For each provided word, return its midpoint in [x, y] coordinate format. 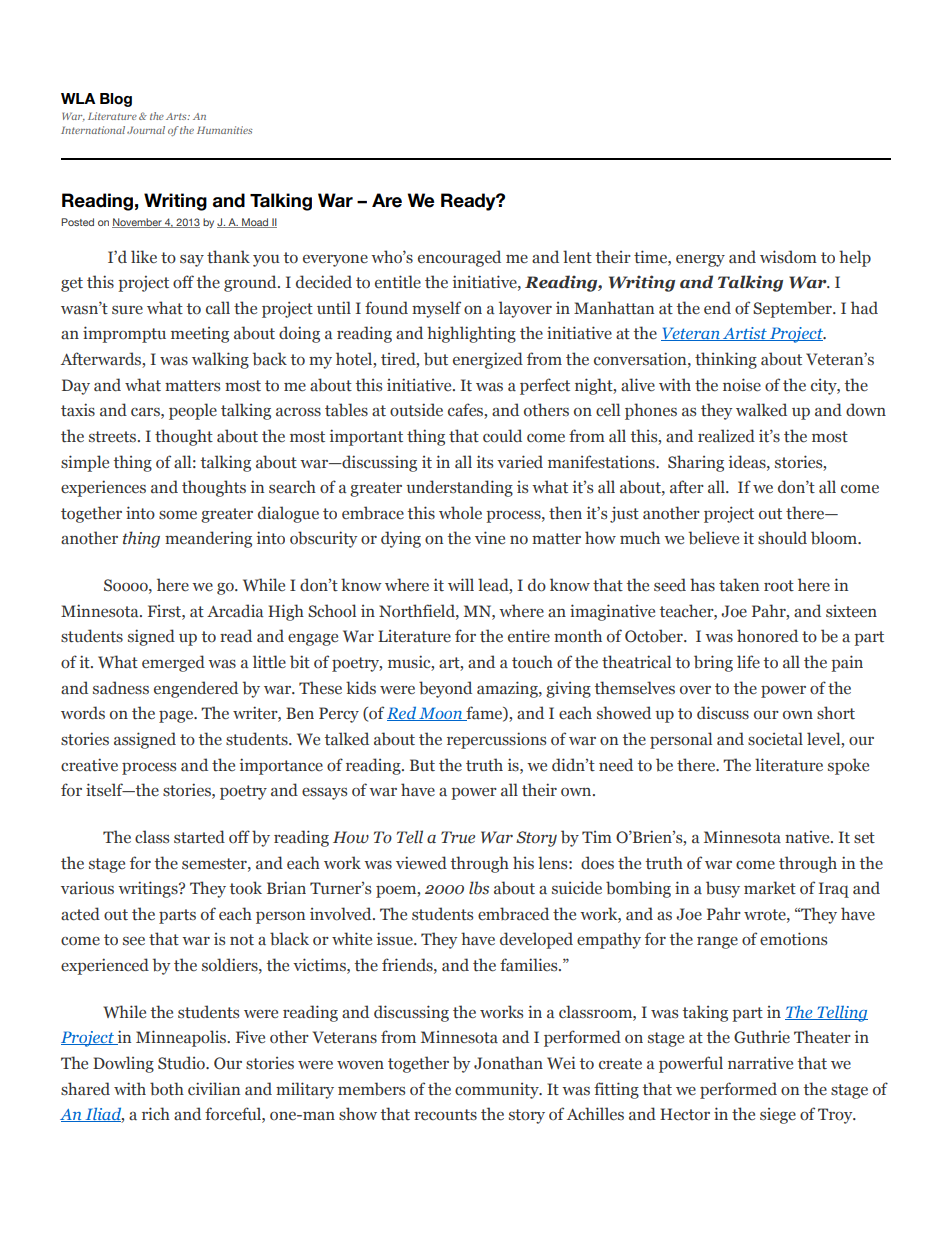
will [461, 584]
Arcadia [235, 611]
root [779, 586]
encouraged [459, 258]
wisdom [788, 257]
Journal [146, 130]
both [167, 1089]
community [498, 1091]
